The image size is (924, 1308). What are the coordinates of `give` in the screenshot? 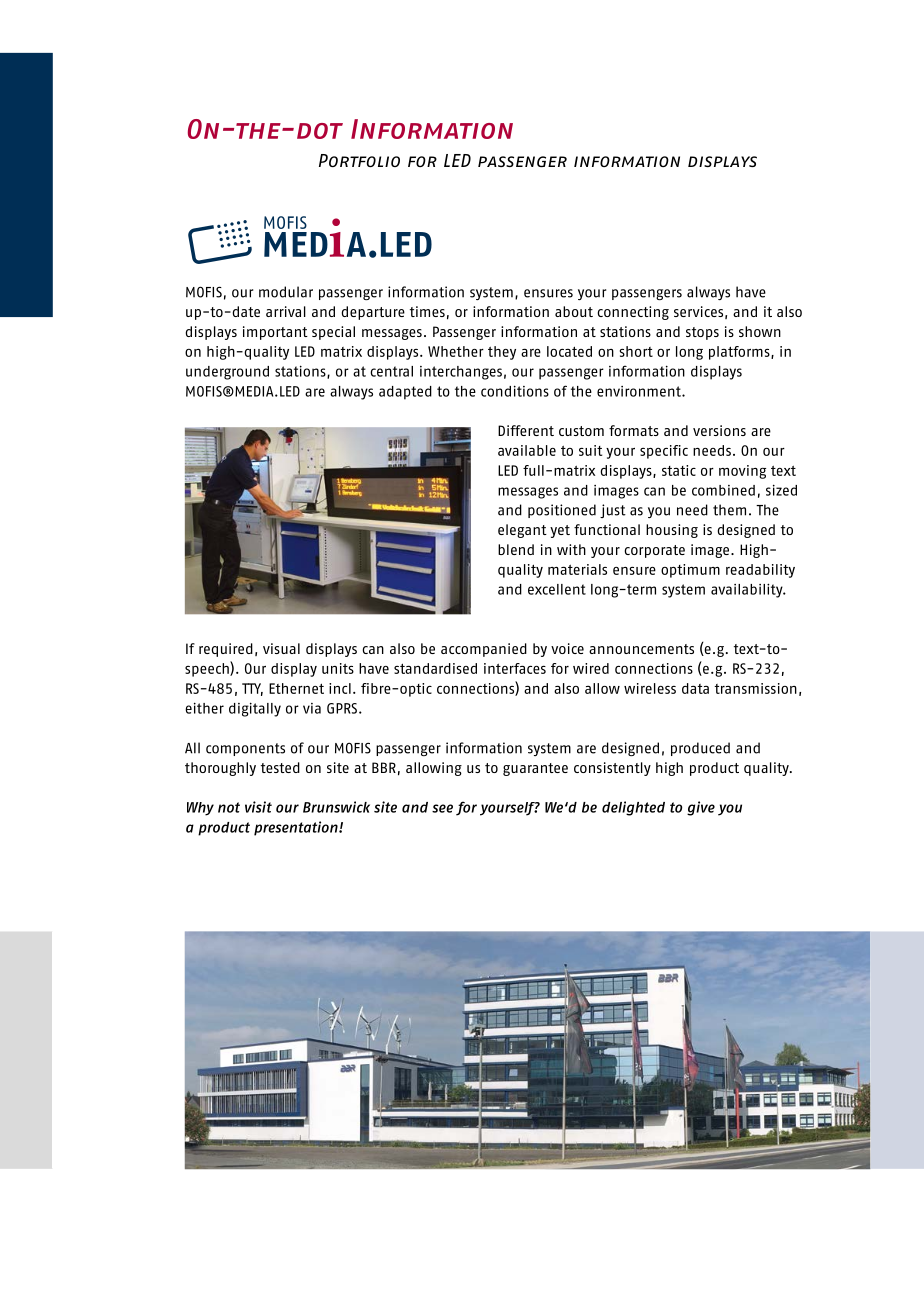 It's located at (701, 808).
